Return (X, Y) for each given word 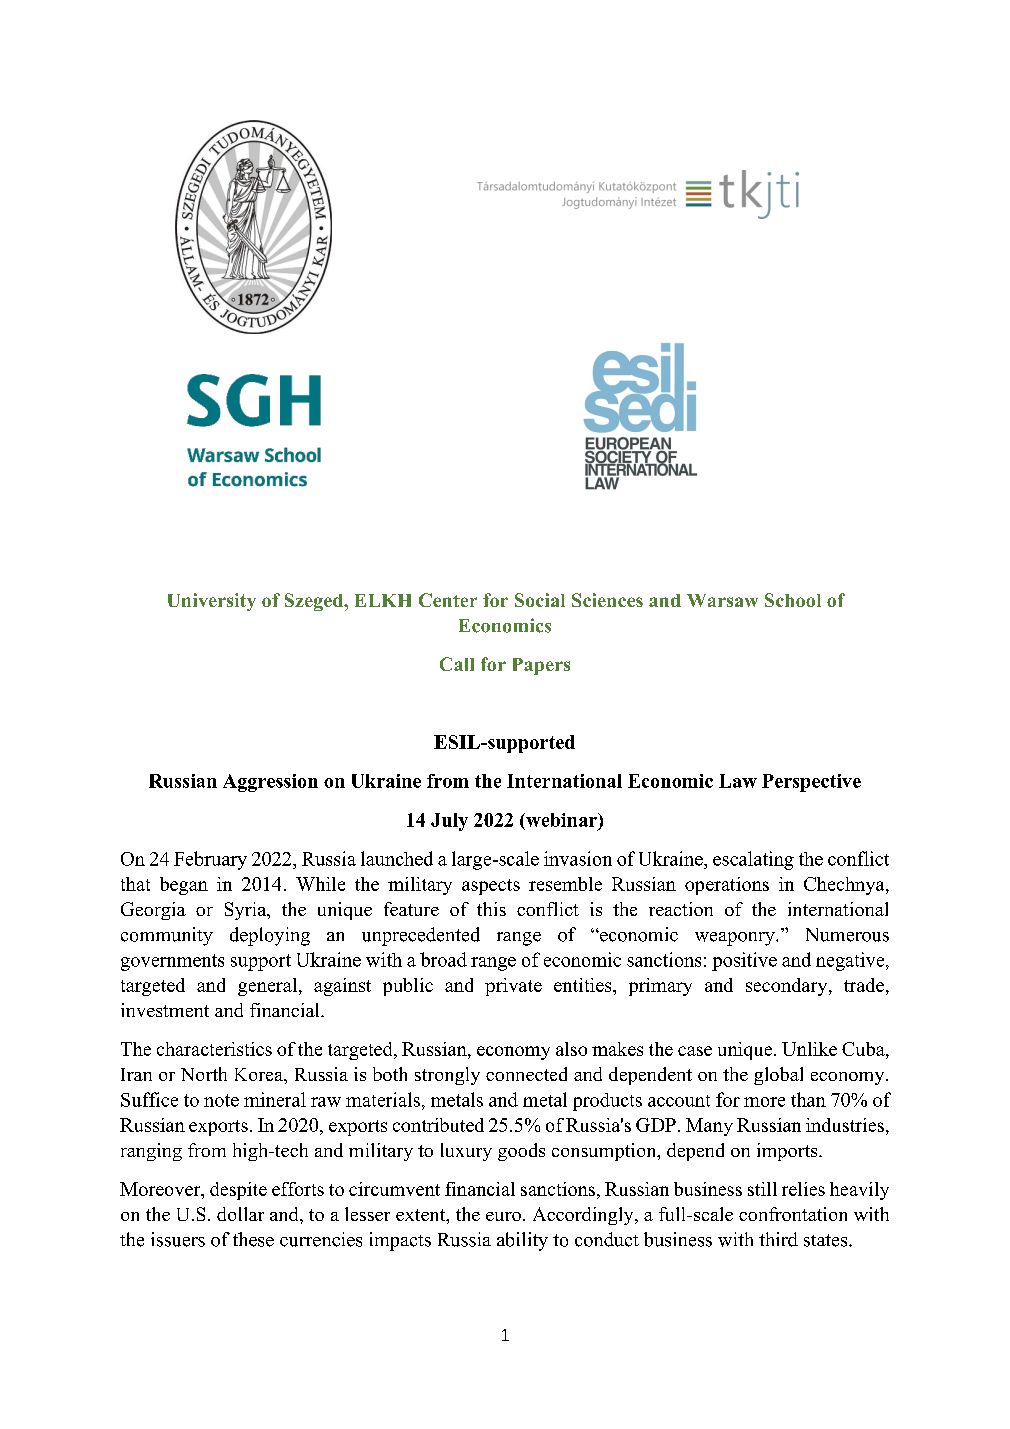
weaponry (736, 939)
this (491, 909)
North (204, 1074)
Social (540, 600)
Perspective (811, 783)
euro (503, 1216)
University (212, 602)
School (793, 600)
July (449, 822)
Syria (247, 911)
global (778, 1076)
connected (526, 1074)
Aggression (270, 783)
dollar (240, 1214)
